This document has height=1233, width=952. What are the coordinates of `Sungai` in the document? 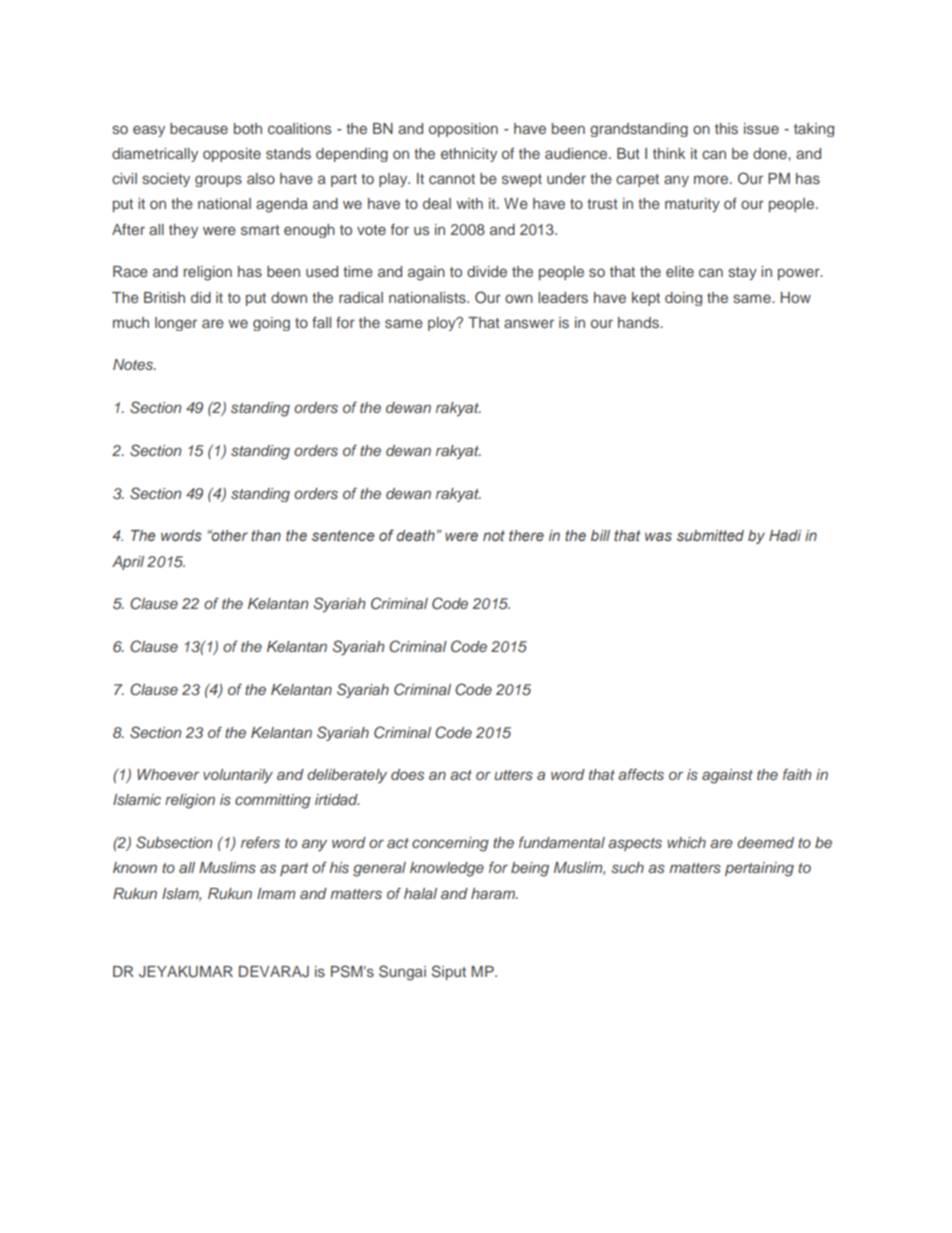 It's located at (402, 973).
